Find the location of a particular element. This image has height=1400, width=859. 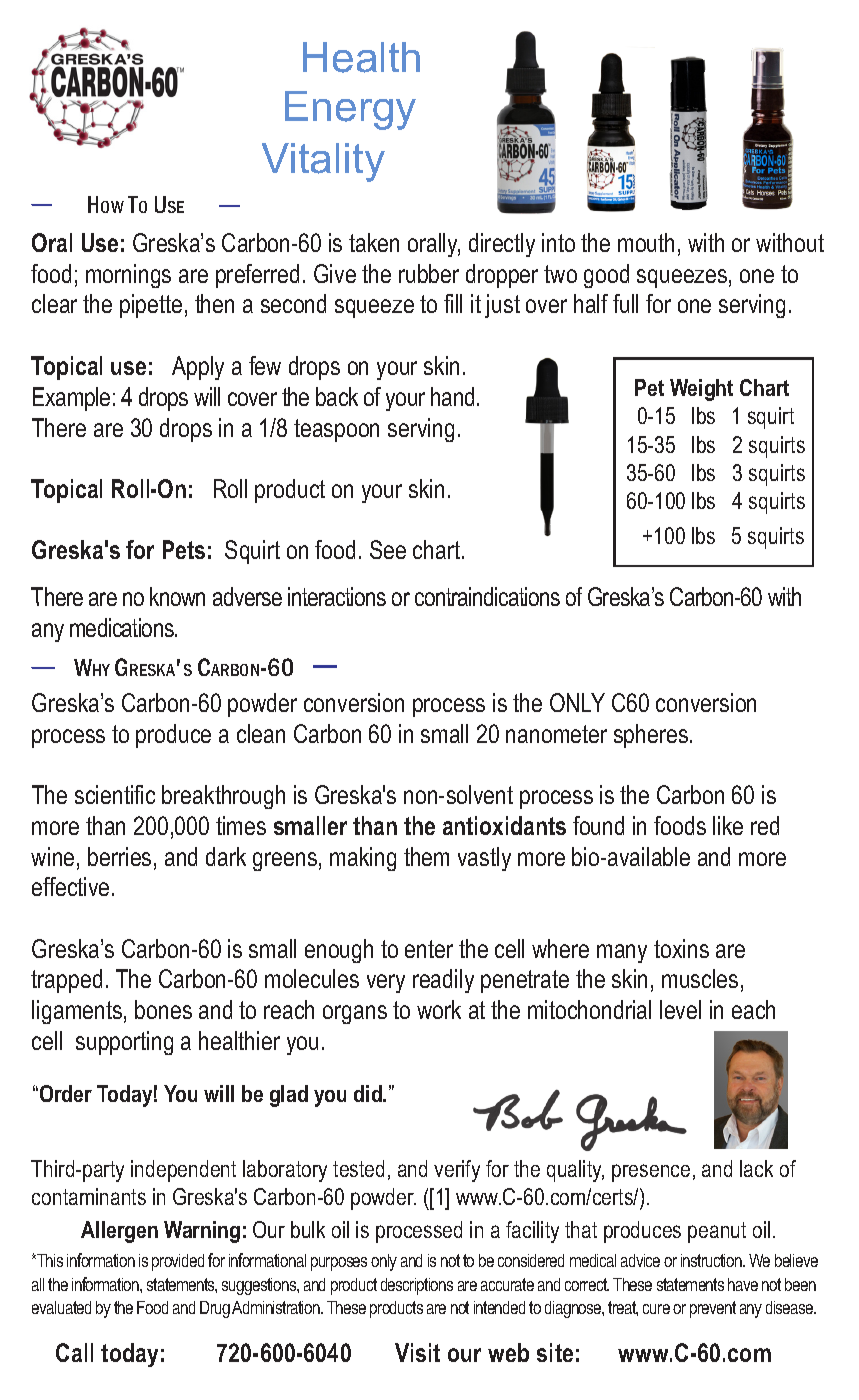

scientific is located at coordinates (115, 794).
